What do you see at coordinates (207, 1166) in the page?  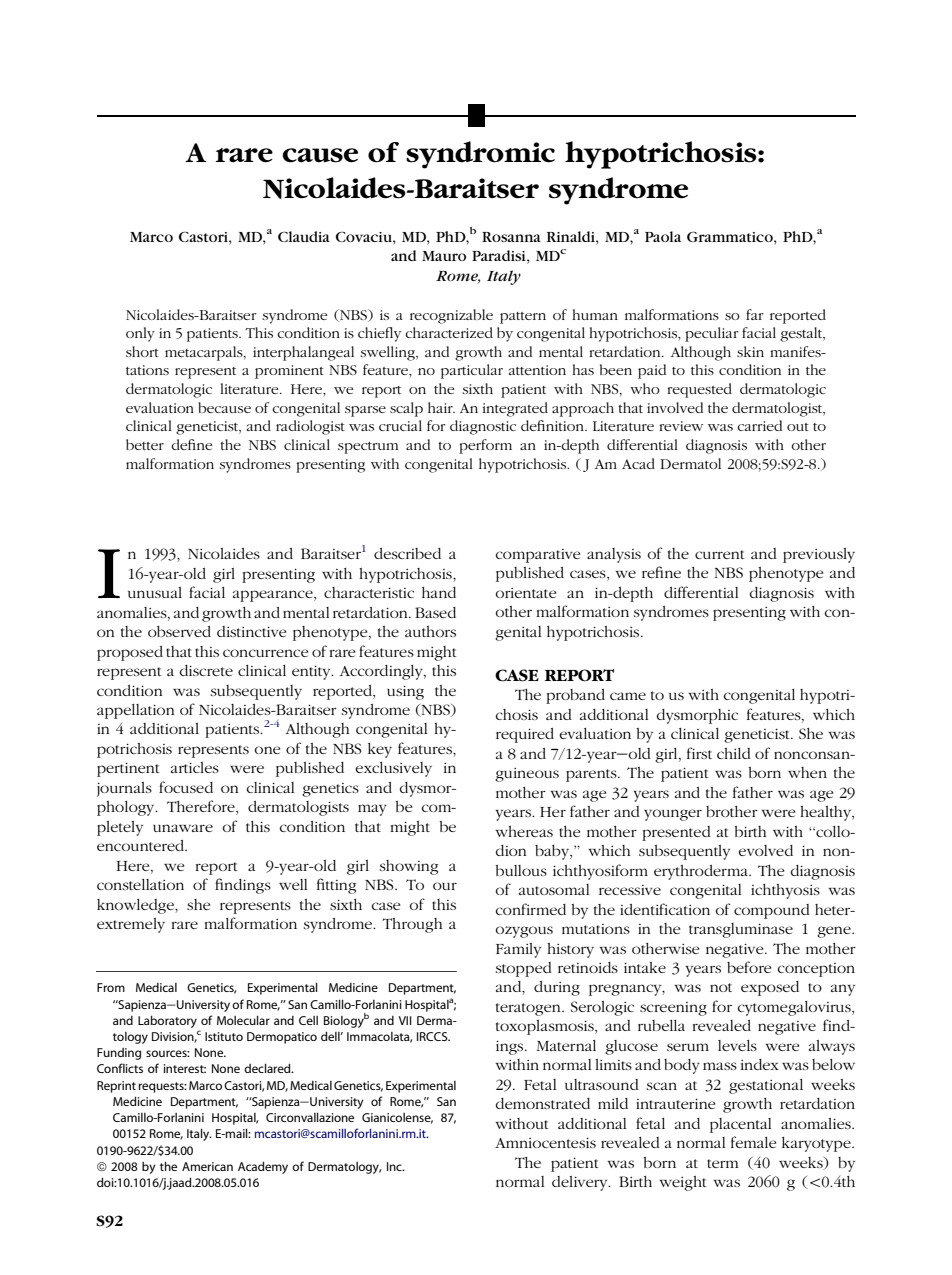 I see `American` at bounding box center [207, 1166].
